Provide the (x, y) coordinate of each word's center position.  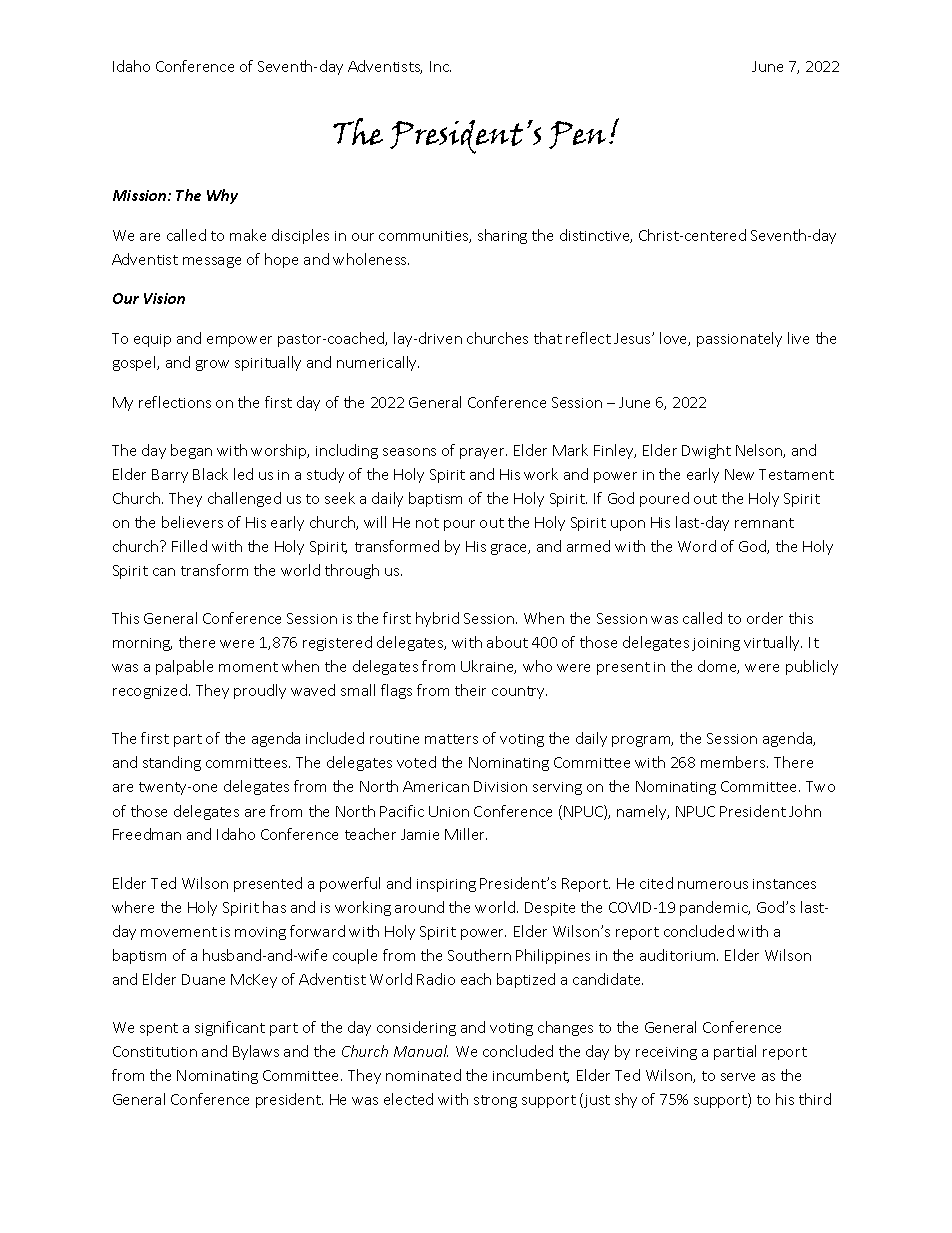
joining (716, 644)
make (248, 235)
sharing (502, 236)
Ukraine (488, 667)
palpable (184, 667)
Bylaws (256, 1052)
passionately (739, 339)
